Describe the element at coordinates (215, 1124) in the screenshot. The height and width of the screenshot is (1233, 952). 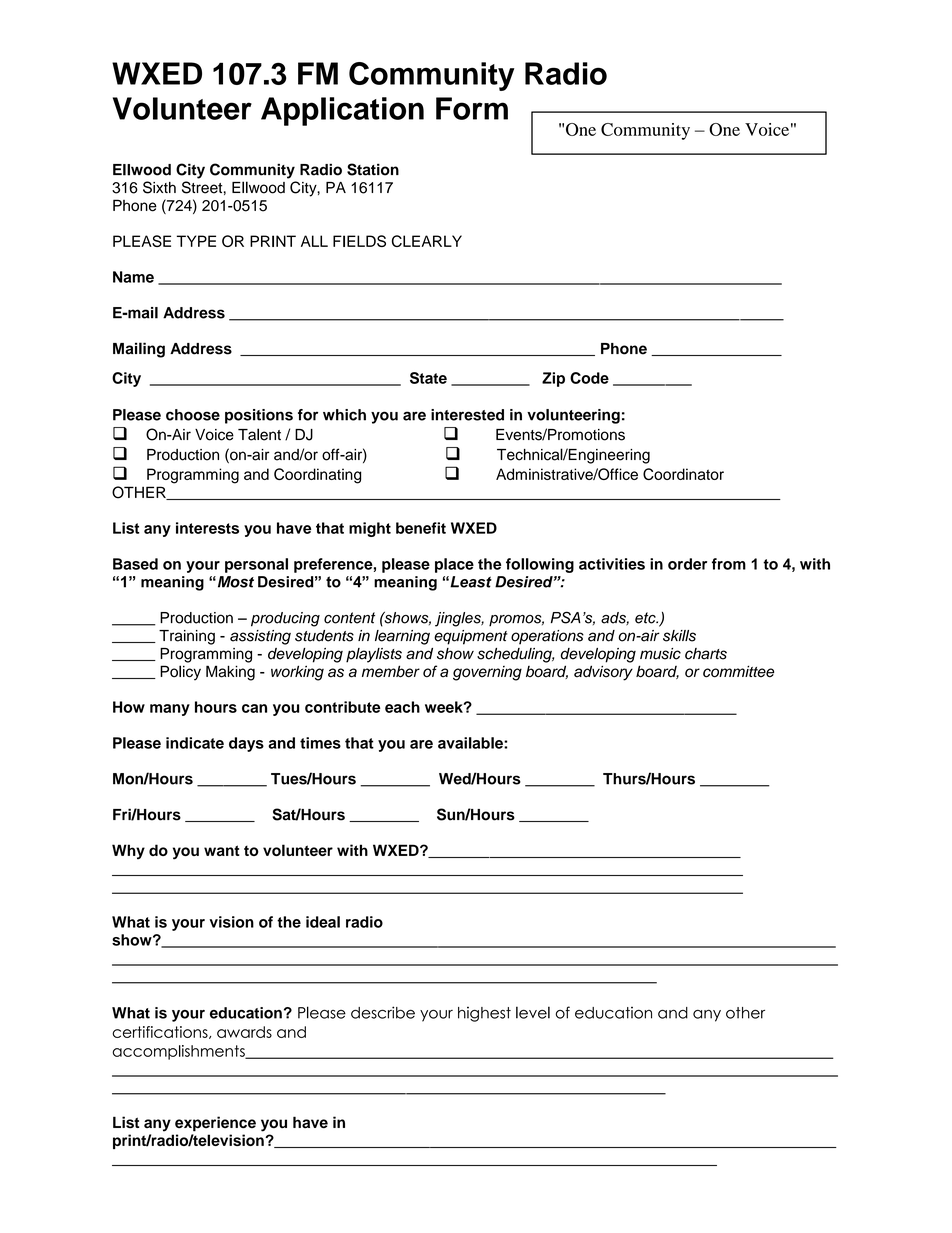
I see `experience` at that location.
